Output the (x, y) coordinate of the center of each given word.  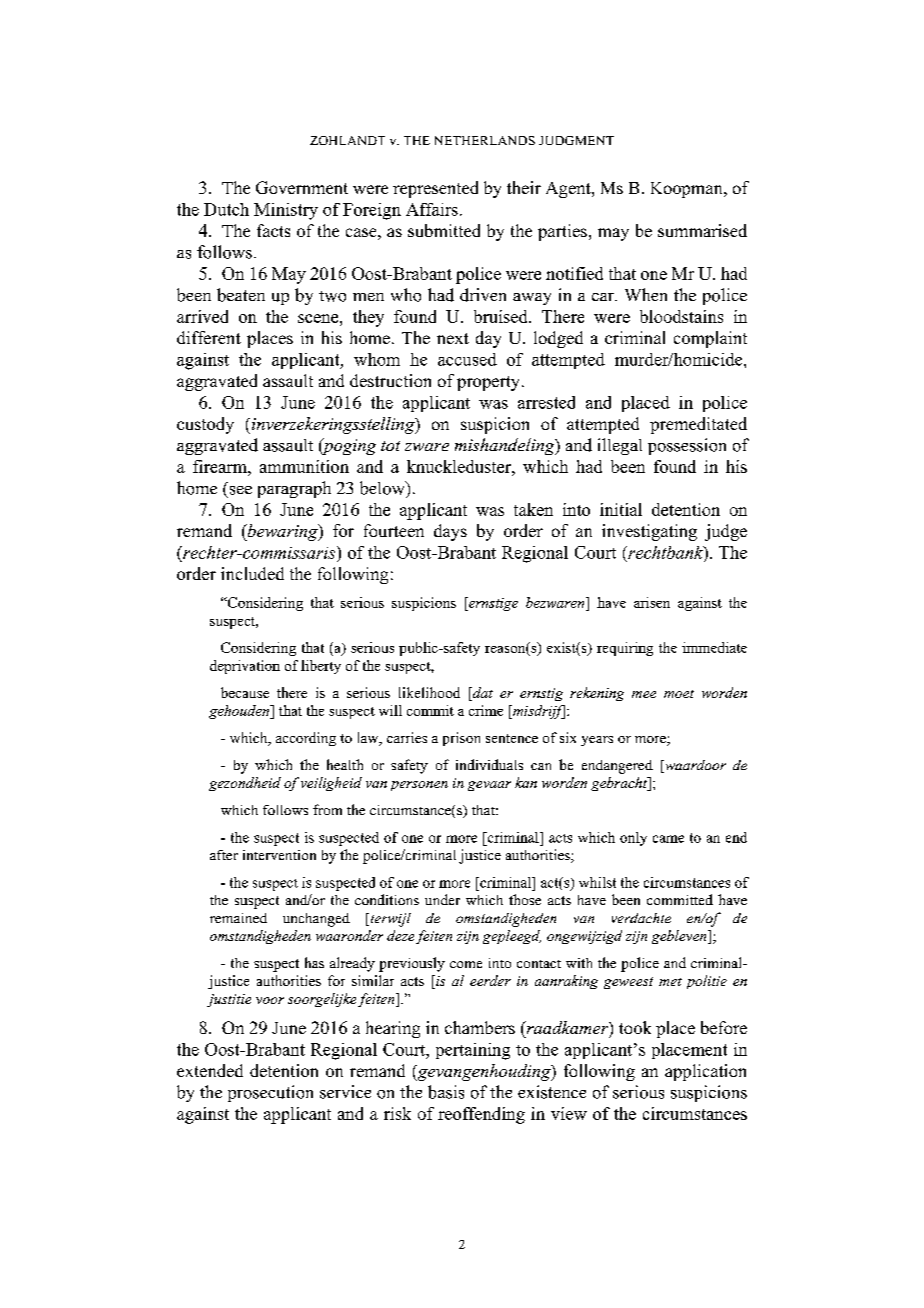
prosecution (270, 1093)
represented (435, 189)
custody (205, 425)
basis (446, 1092)
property (490, 383)
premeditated (698, 425)
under (442, 899)
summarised (702, 230)
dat (482, 694)
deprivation (245, 667)
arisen (652, 602)
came (668, 839)
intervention (279, 855)
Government (302, 187)
